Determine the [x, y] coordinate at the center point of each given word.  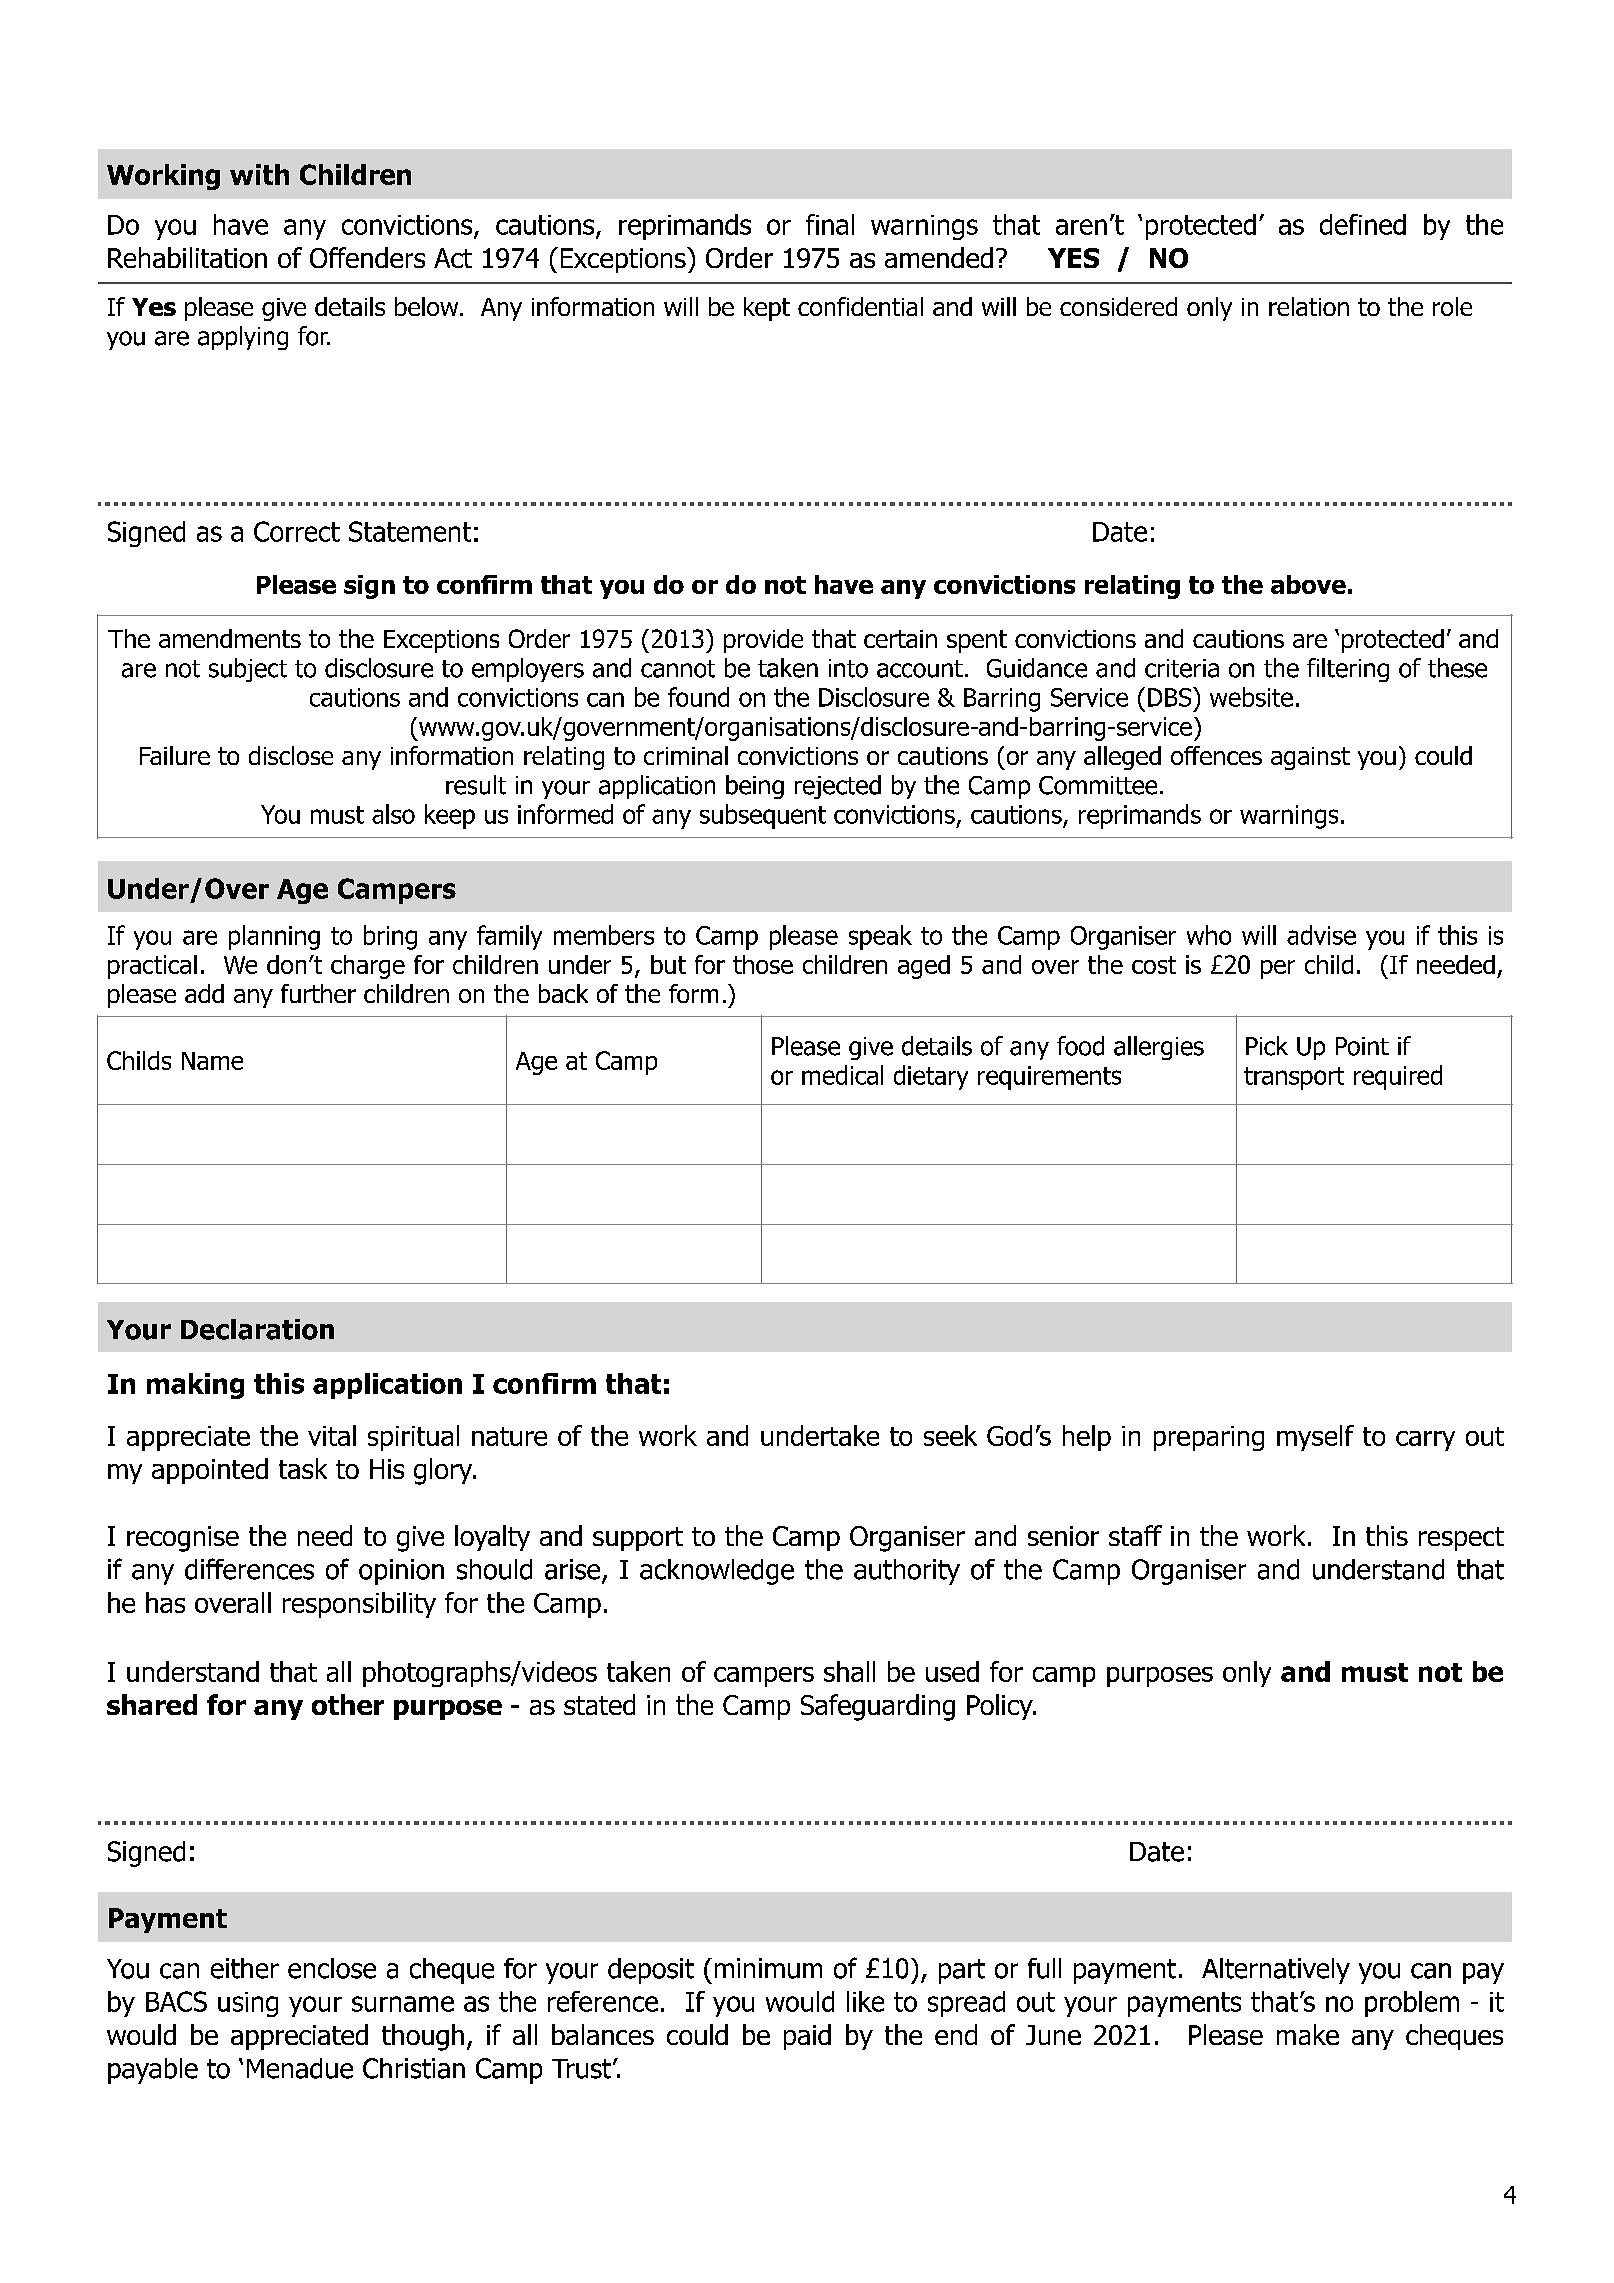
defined [1363, 224]
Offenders [367, 257]
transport [1294, 1078]
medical [842, 1075]
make [1308, 2034]
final [830, 224]
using [248, 2004]
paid [807, 2037]
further [318, 993]
